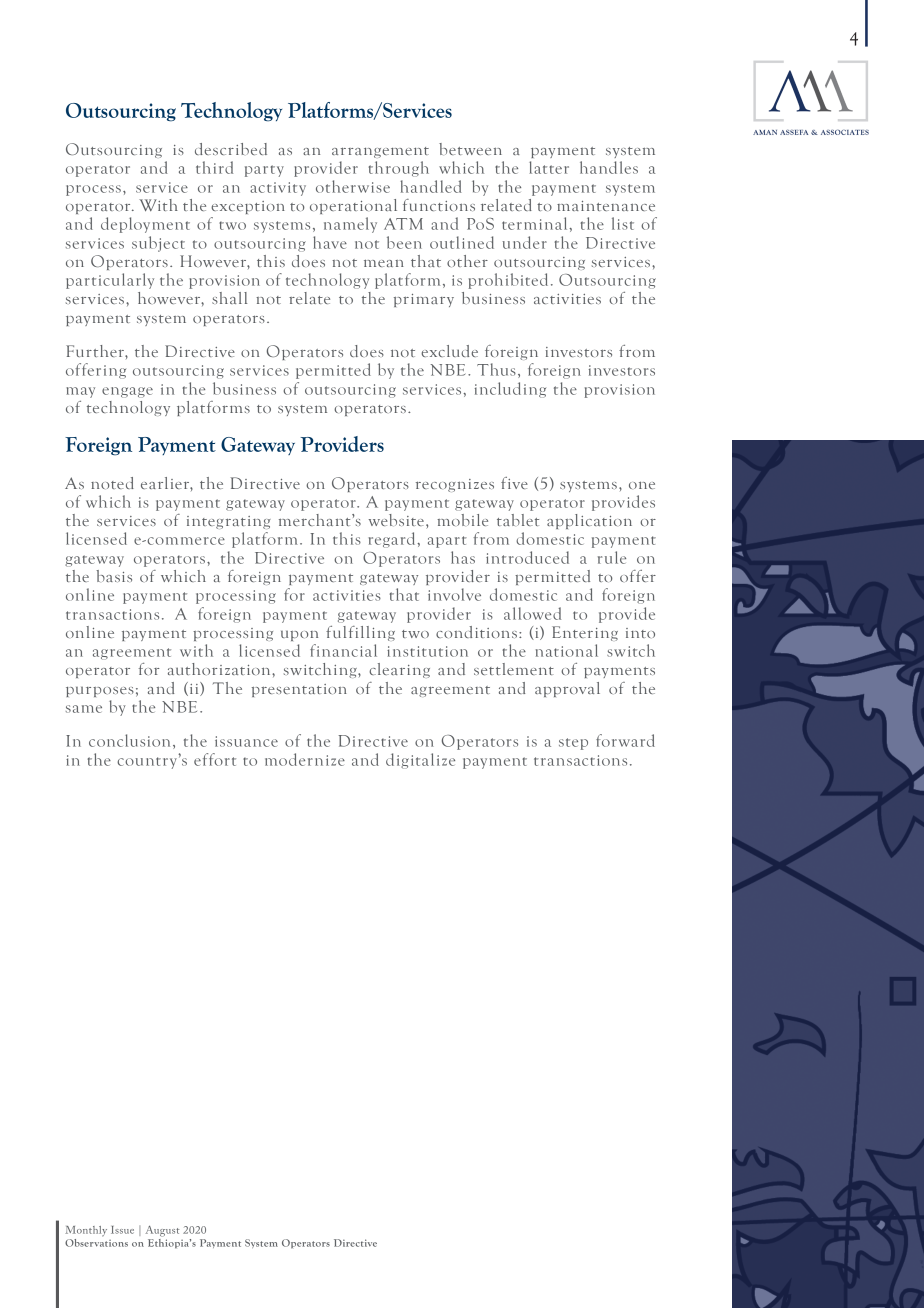  I want to click on deployment, so click(145, 225).
